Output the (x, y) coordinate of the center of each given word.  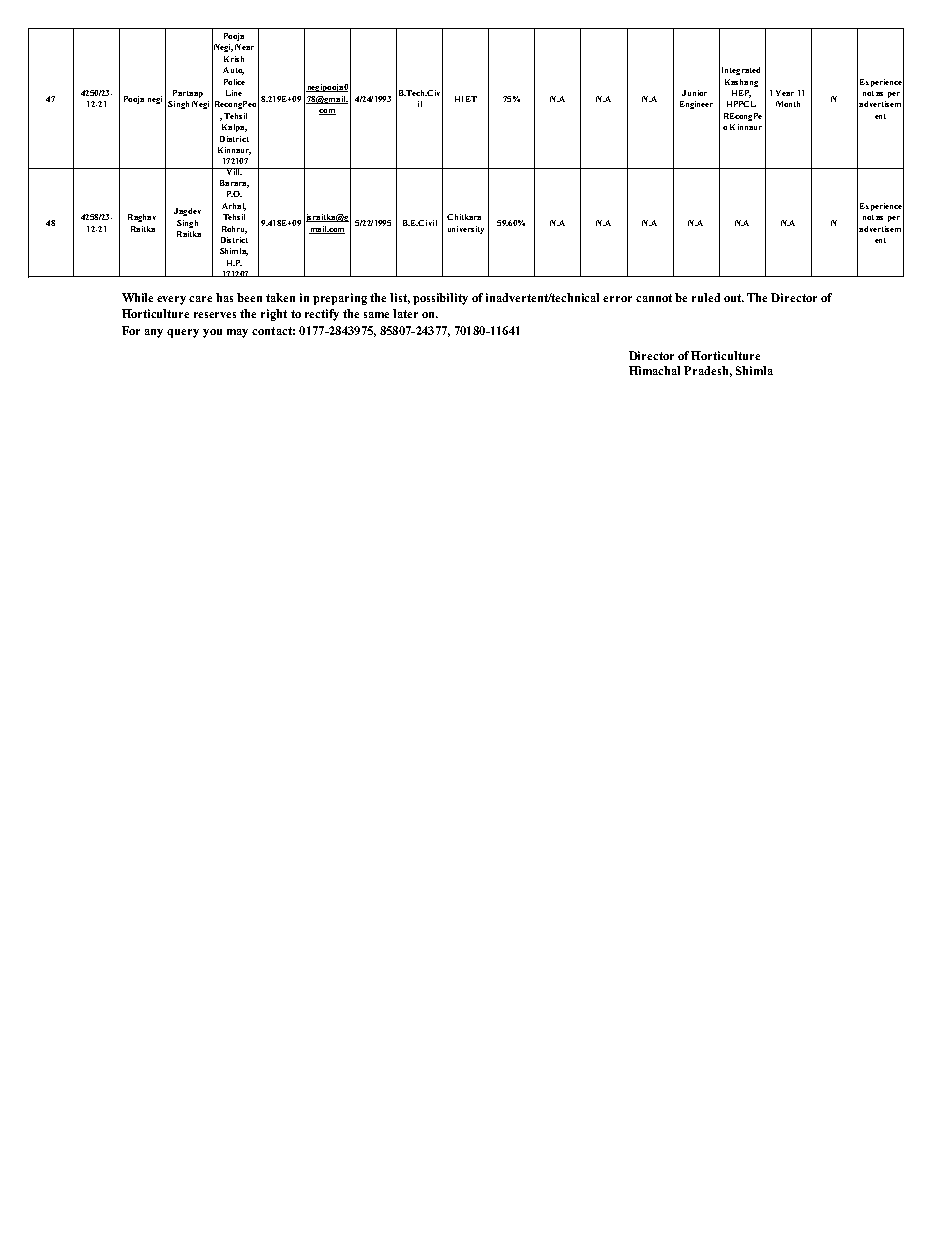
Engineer (696, 105)
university (466, 230)
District (234, 240)
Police (234, 82)
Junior (694, 93)
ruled (706, 297)
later (405, 313)
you (212, 333)
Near (244, 47)
